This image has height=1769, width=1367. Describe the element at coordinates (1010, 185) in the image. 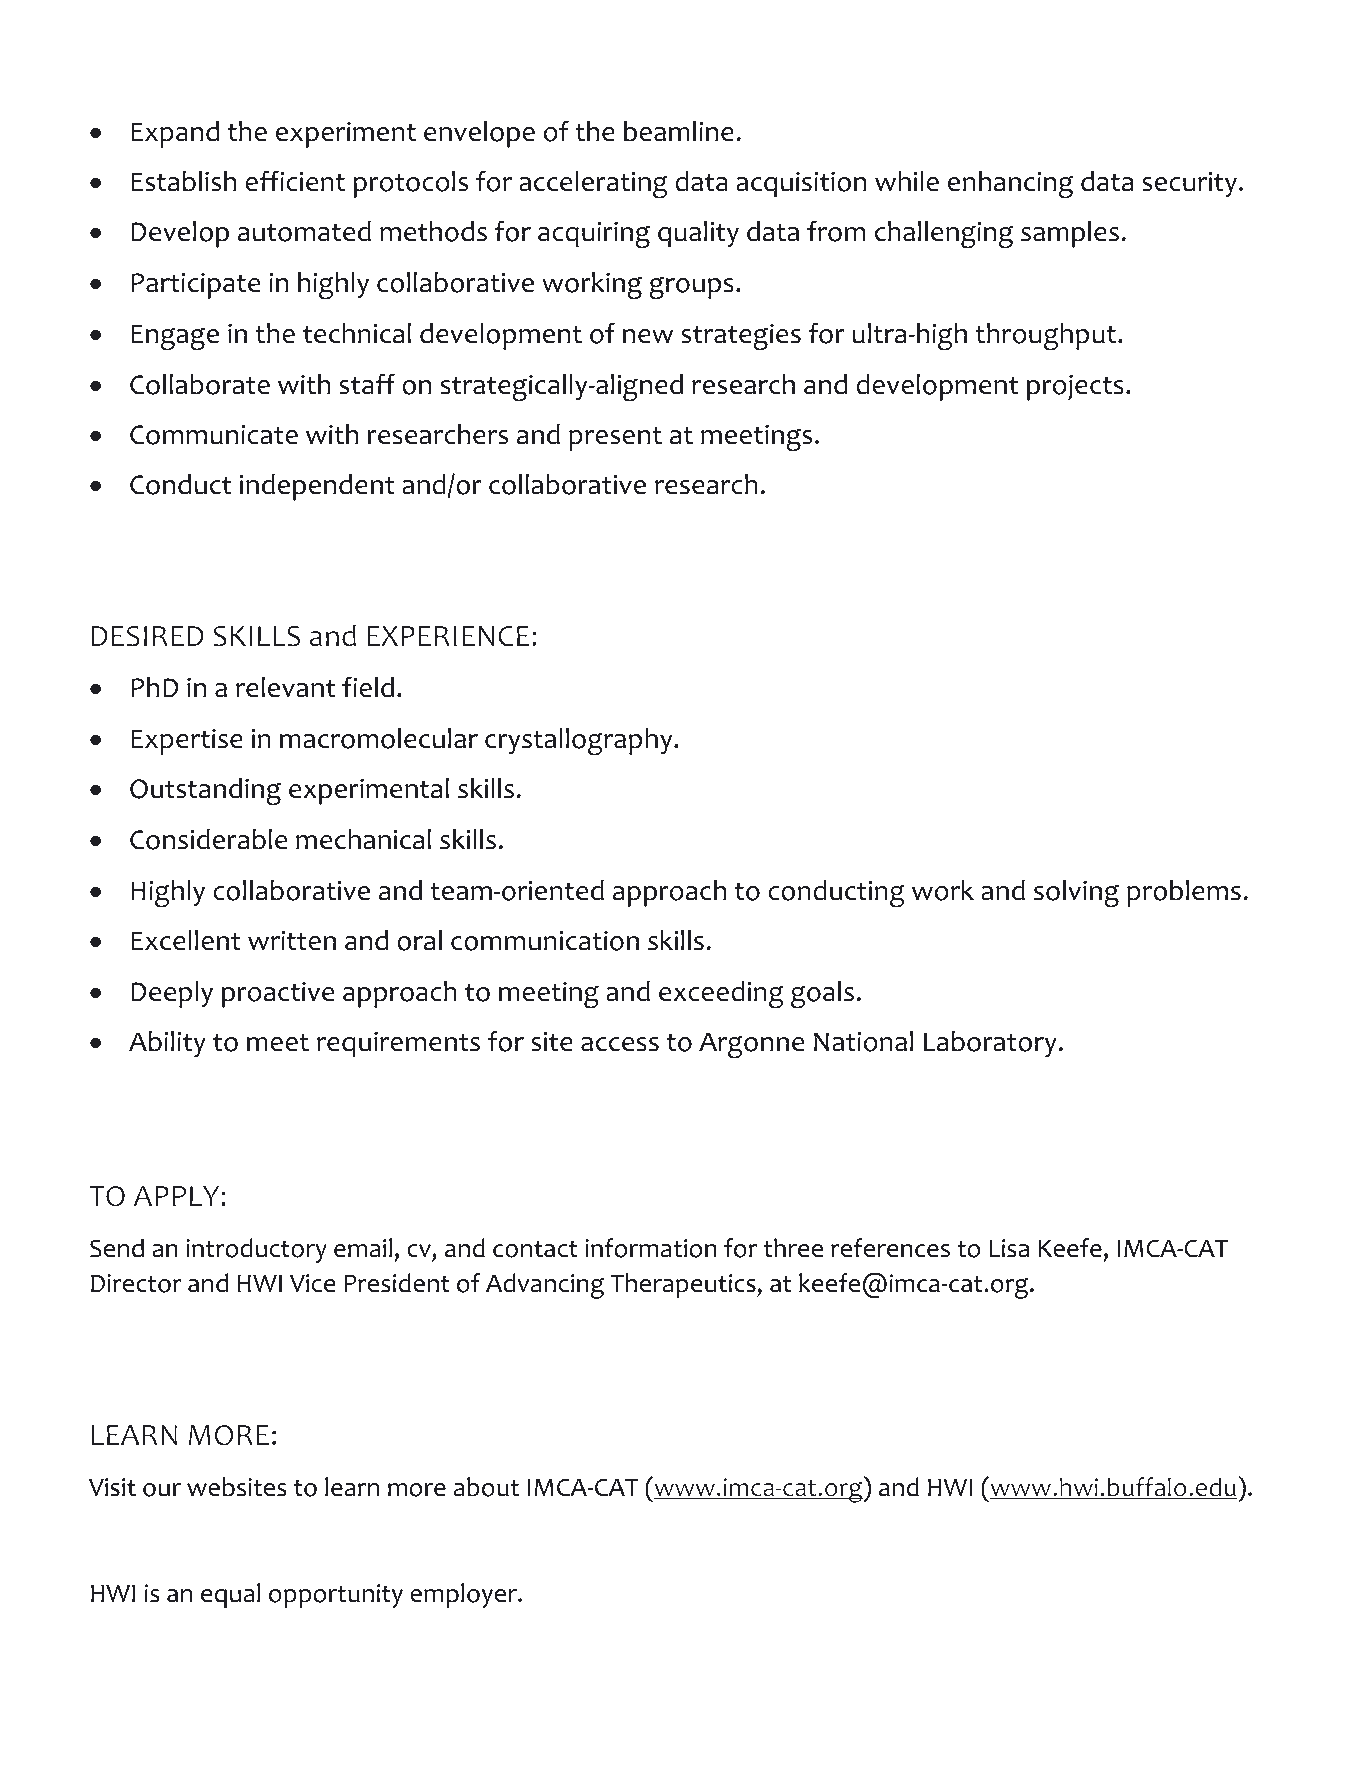

I see `enhancing` at that location.
